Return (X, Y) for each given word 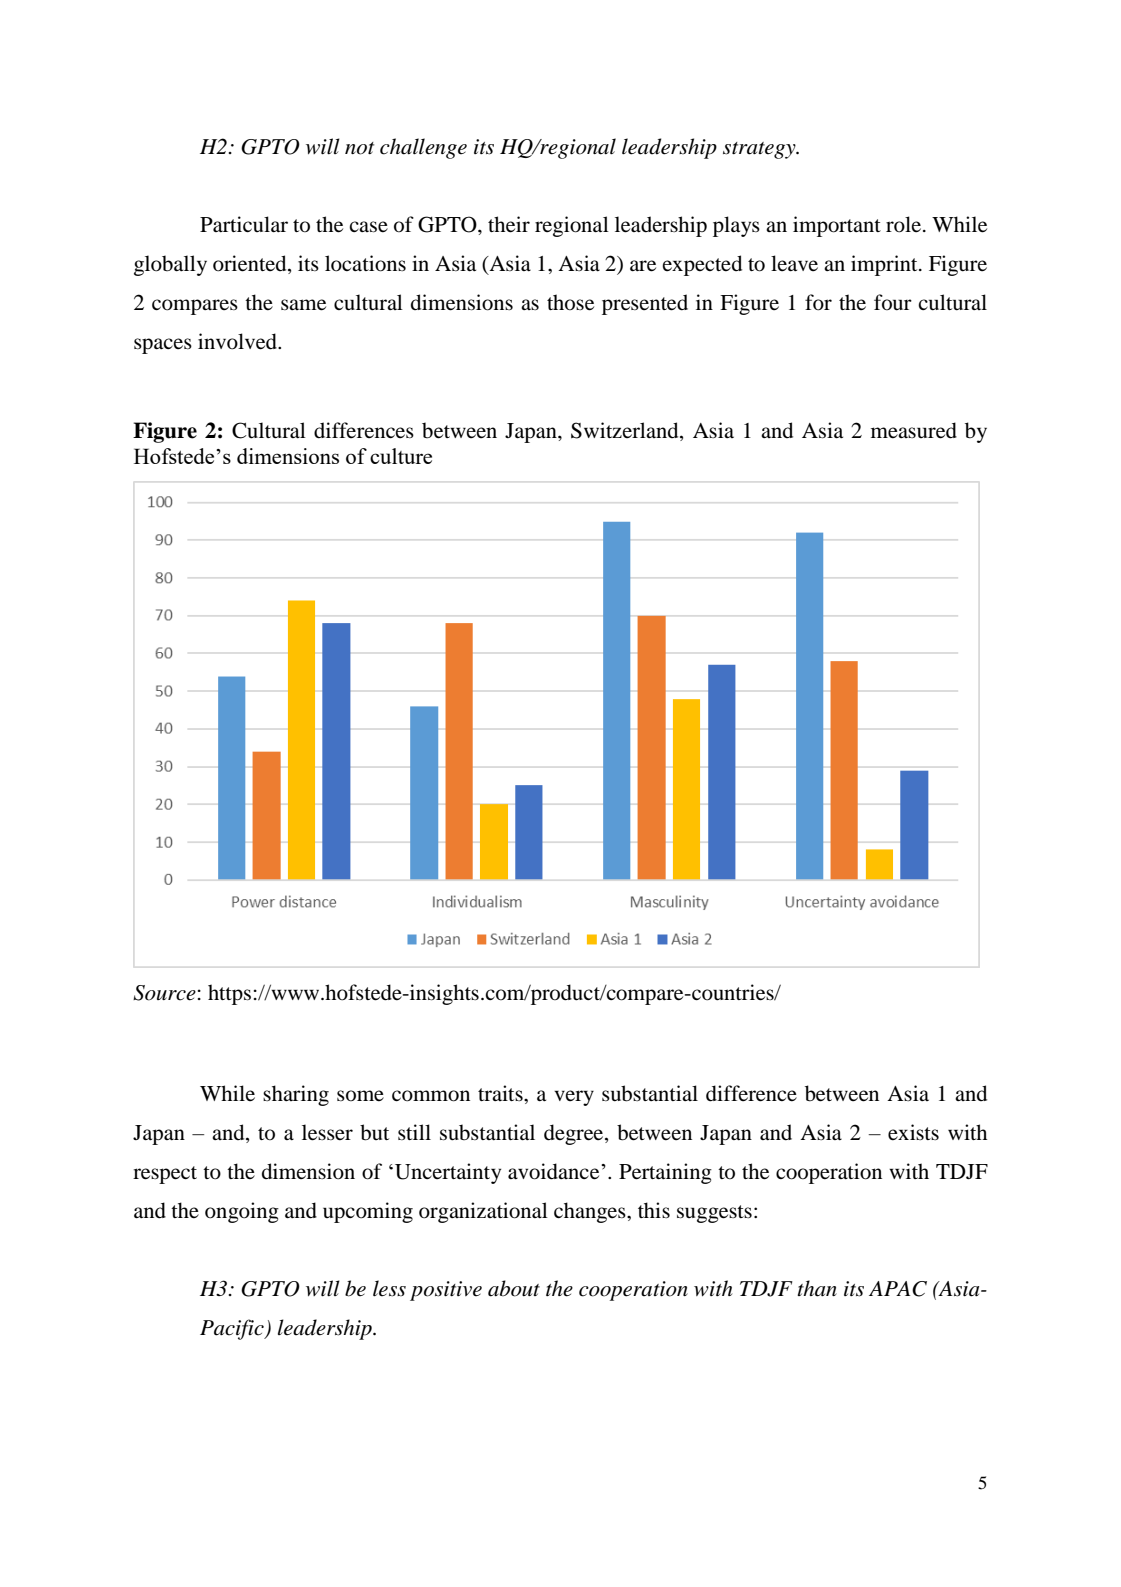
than (817, 1288)
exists (913, 1132)
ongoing (242, 1212)
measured (914, 430)
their (509, 224)
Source (164, 993)
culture (401, 456)
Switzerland (626, 431)
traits (501, 1093)
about (514, 1288)
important (837, 226)
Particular (244, 224)
